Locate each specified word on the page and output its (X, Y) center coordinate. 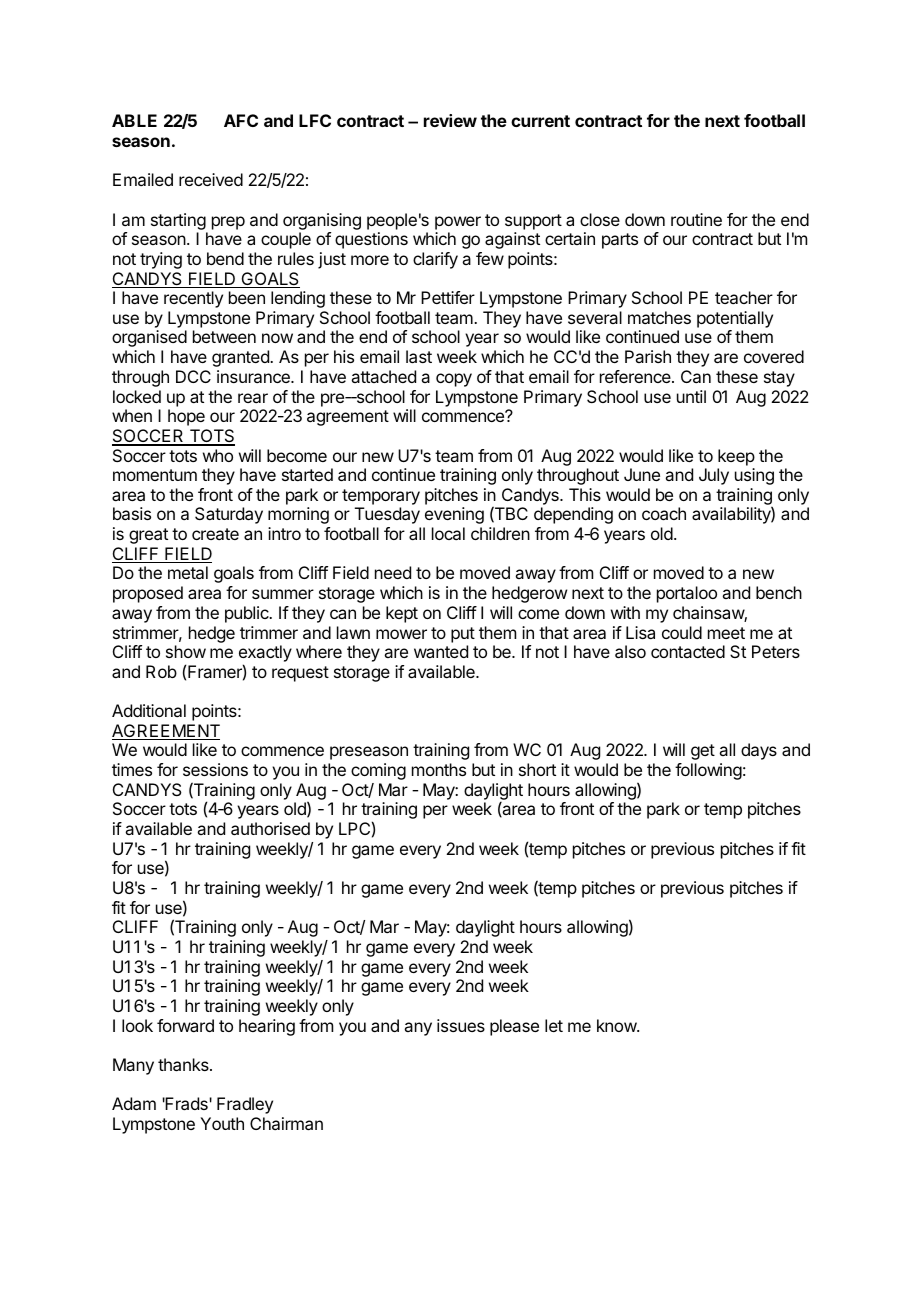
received (211, 179)
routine (696, 219)
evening (454, 515)
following (708, 771)
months (439, 769)
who (218, 455)
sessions (215, 769)
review (450, 120)
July (714, 476)
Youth (222, 1123)
